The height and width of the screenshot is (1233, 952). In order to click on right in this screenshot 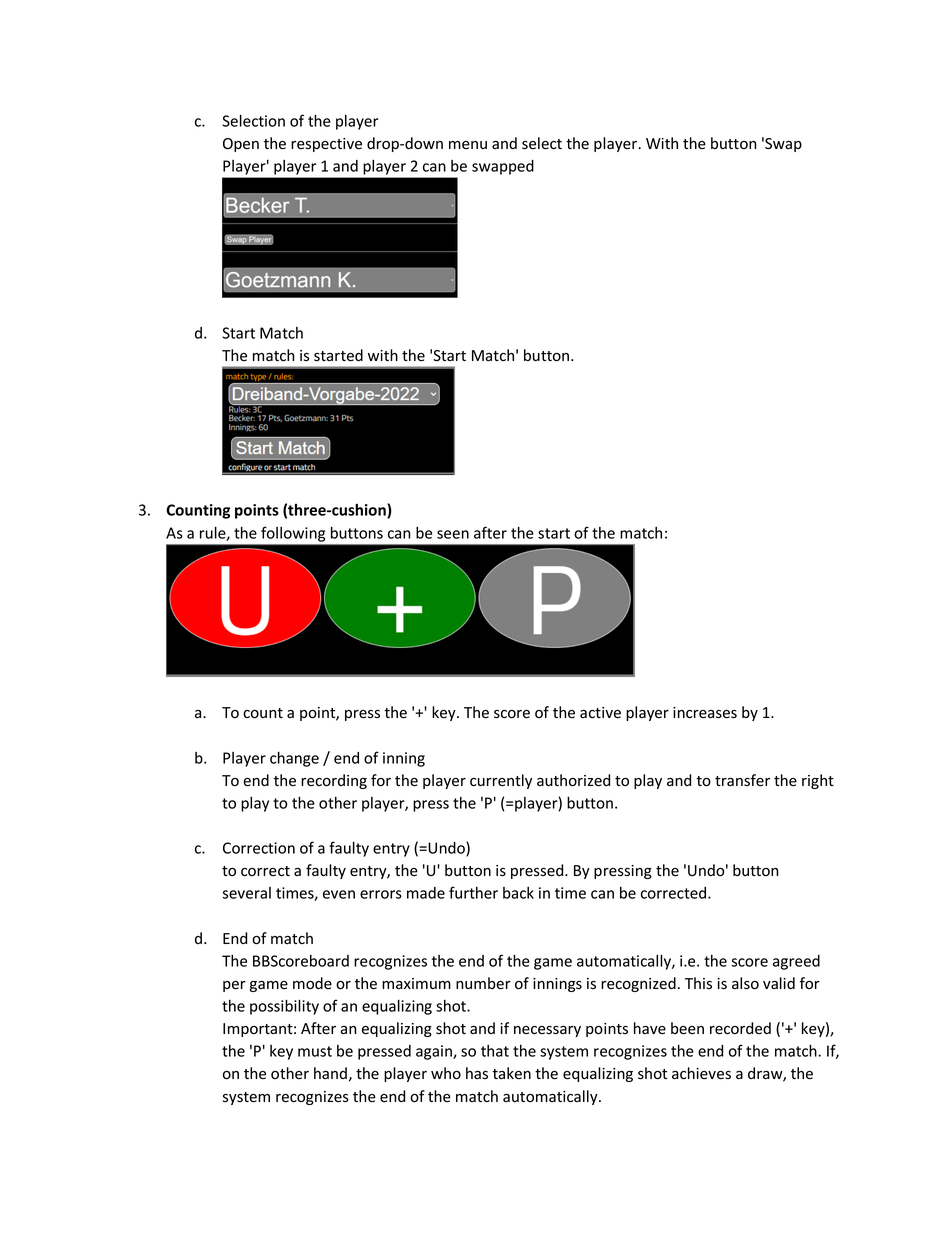, I will do `click(818, 781)`.
